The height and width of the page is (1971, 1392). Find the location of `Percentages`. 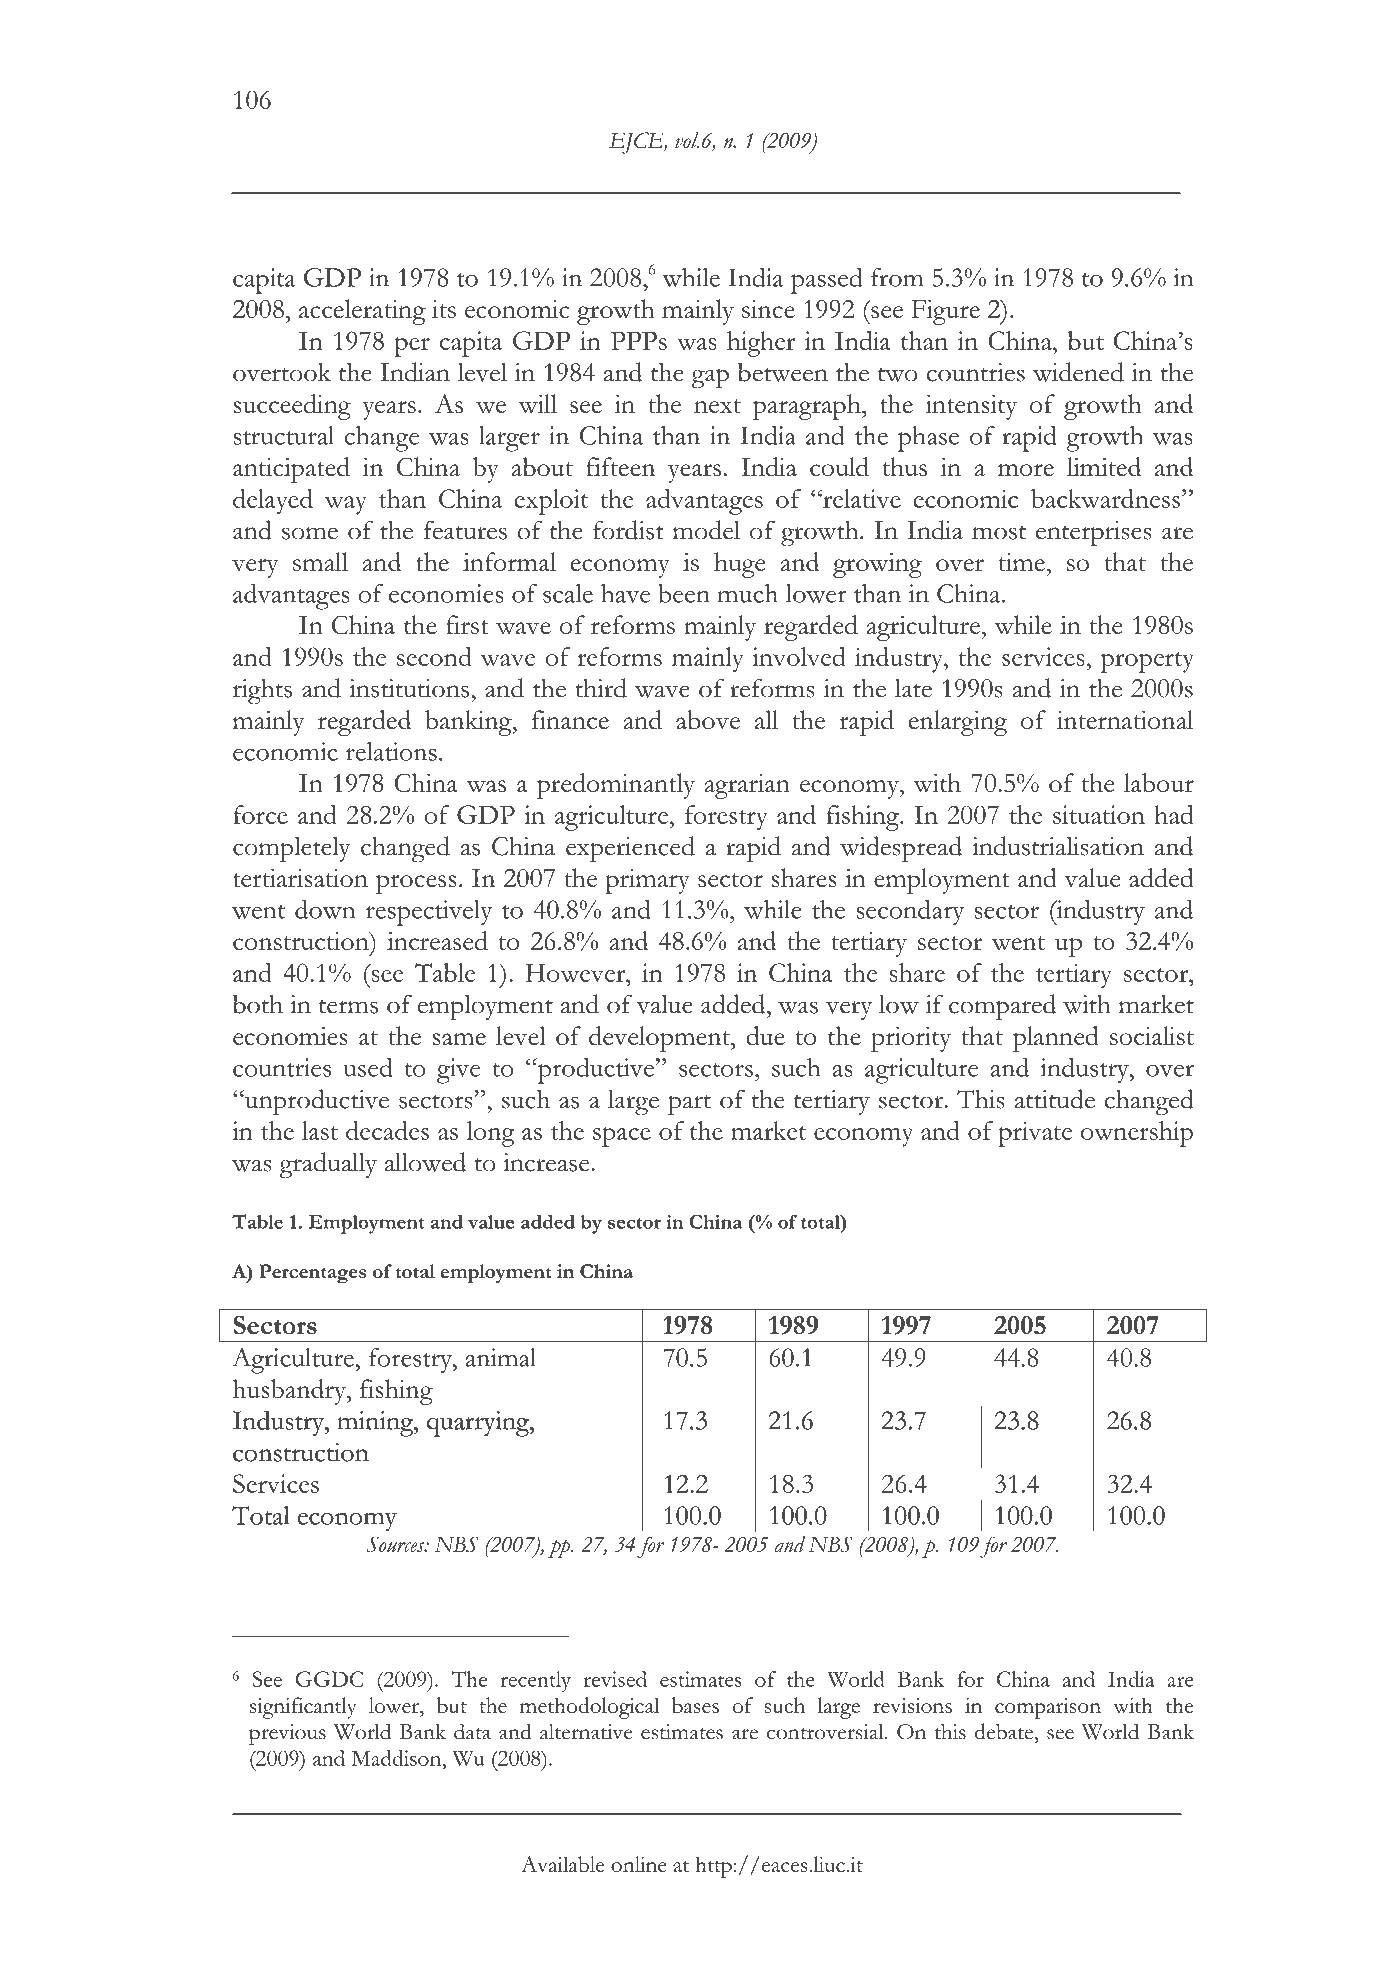

Percentages is located at coordinates (312, 1274).
